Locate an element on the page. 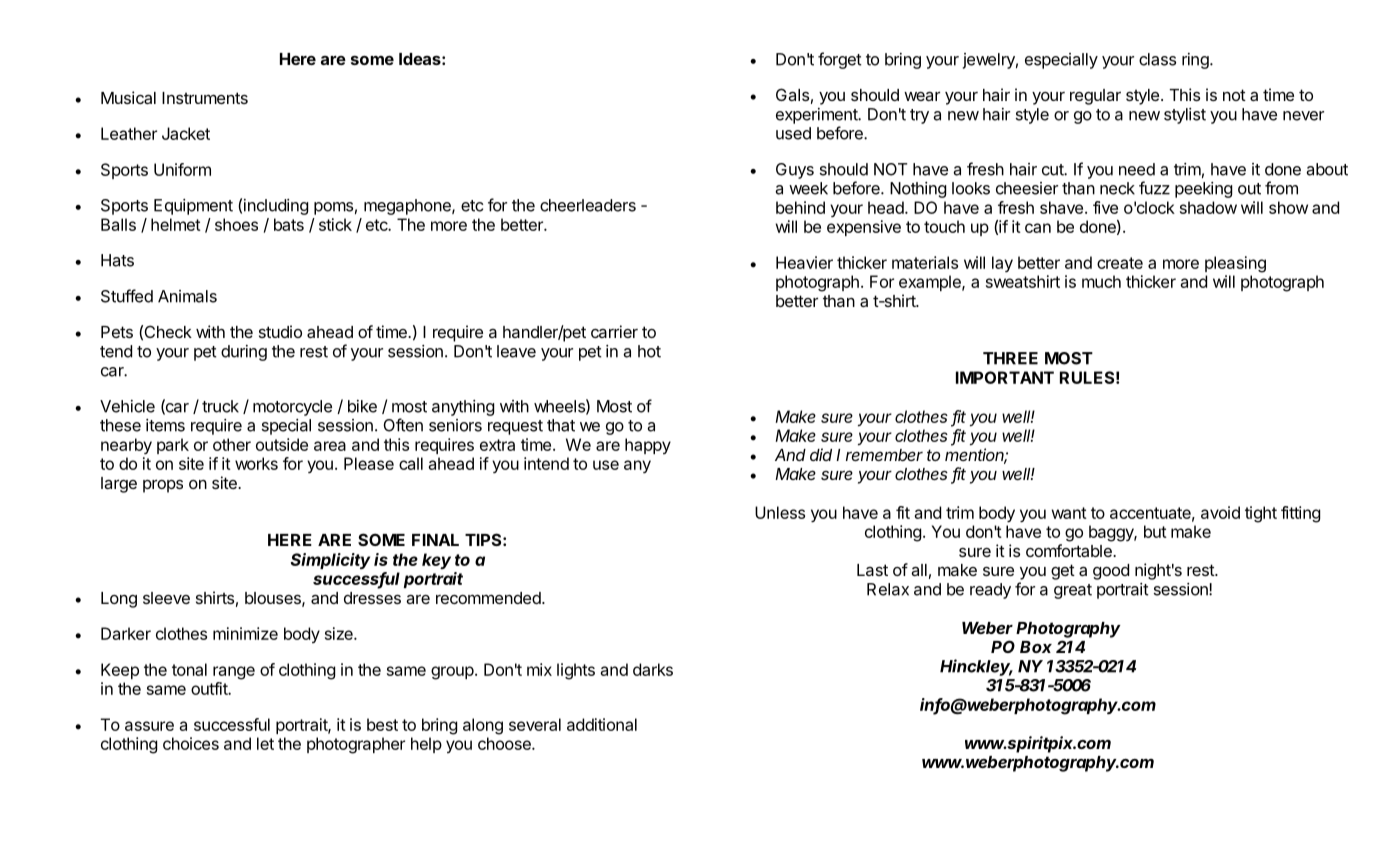 This image has width=1400, height=850. Unless is located at coordinates (780, 512).
